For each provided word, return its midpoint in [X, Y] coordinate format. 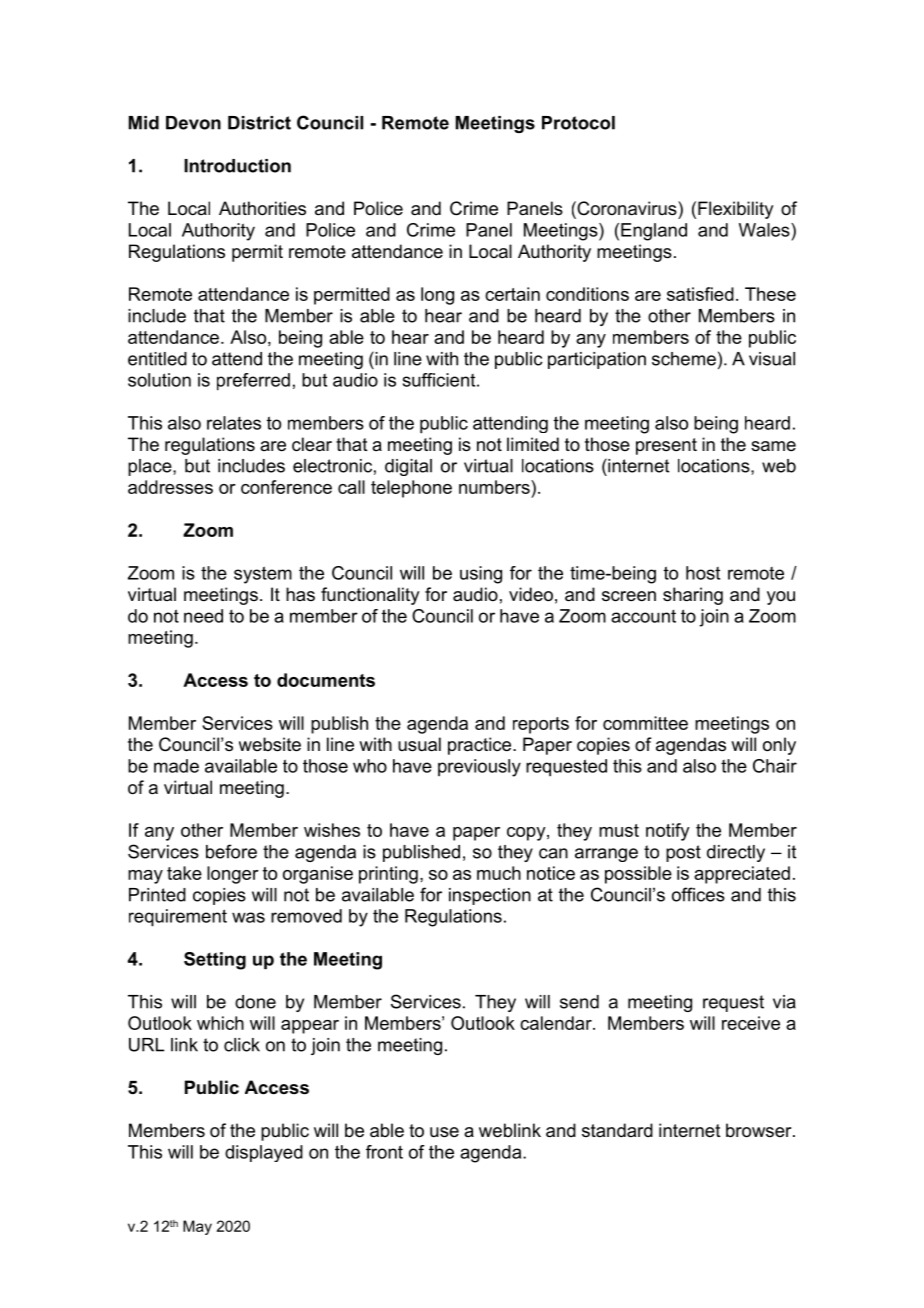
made [176, 766]
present [666, 446]
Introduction [237, 166]
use [444, 1132]
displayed [264, 1153]
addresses [170, 487]
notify [668, 832]
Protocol [578, 123]
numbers [495, 487]
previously [479, 768]
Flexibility [735, 210]
